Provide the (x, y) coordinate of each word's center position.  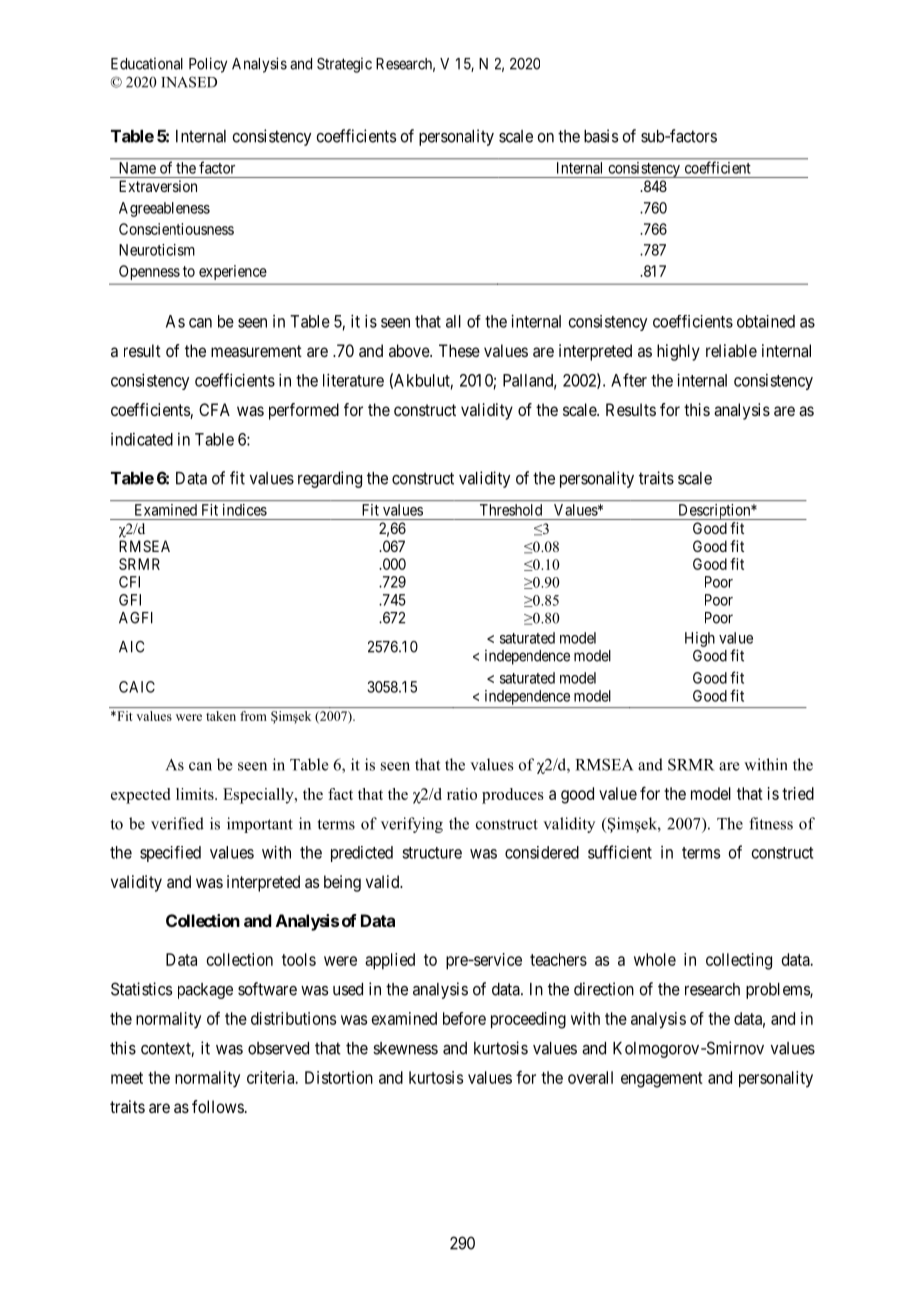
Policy (208, 65)
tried (798, 793)
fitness (771, 823)
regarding (330, 479)
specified (170, 854)
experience (233, 272)
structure (432, 853)
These (459, 350)
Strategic (344, 65)
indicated (142, 439)
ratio (462, 794)
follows (218, 1106)
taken (221, 716)
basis (601, 136)
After (629, 380)
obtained (766, 321)
